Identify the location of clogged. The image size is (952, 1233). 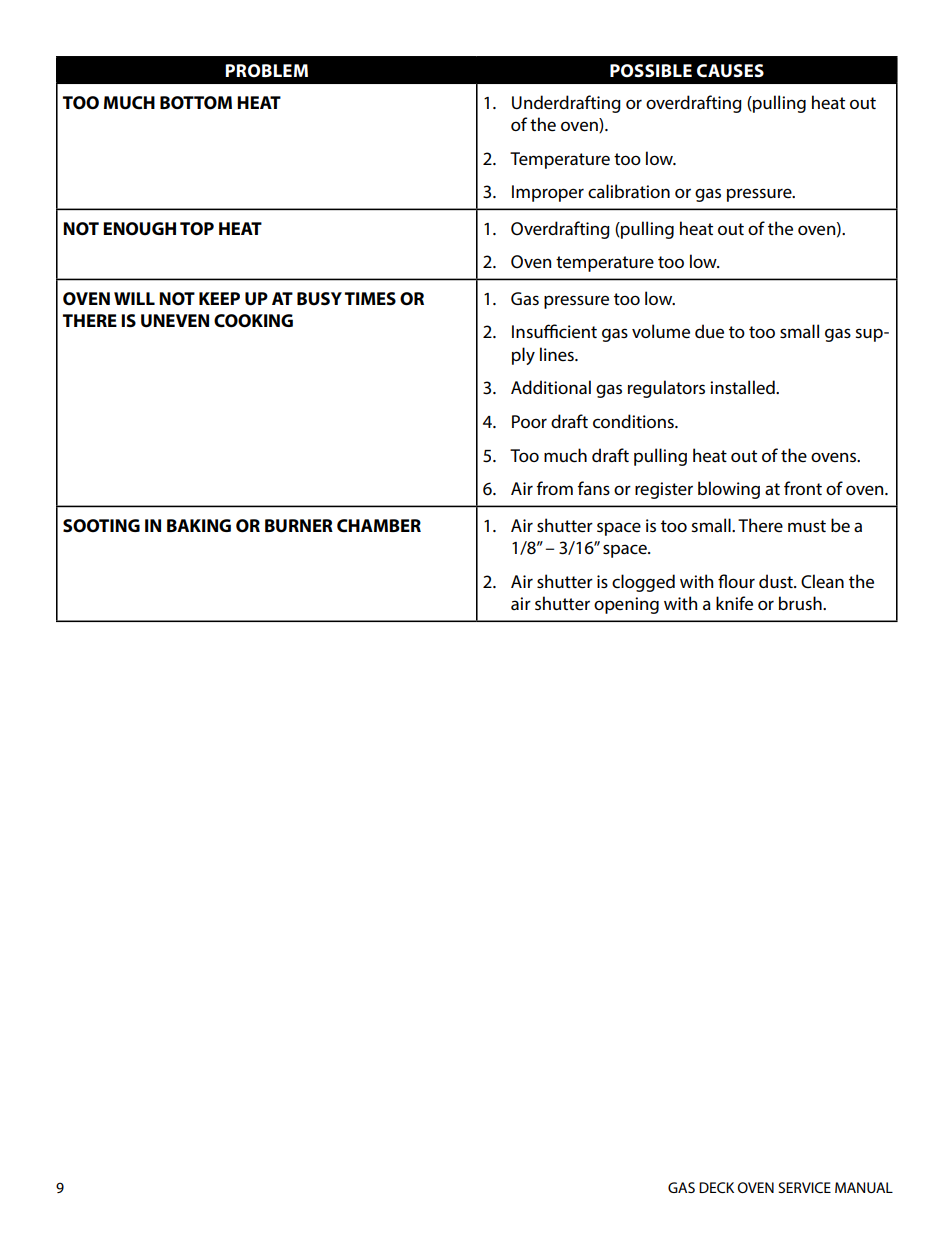
(643, 583).
